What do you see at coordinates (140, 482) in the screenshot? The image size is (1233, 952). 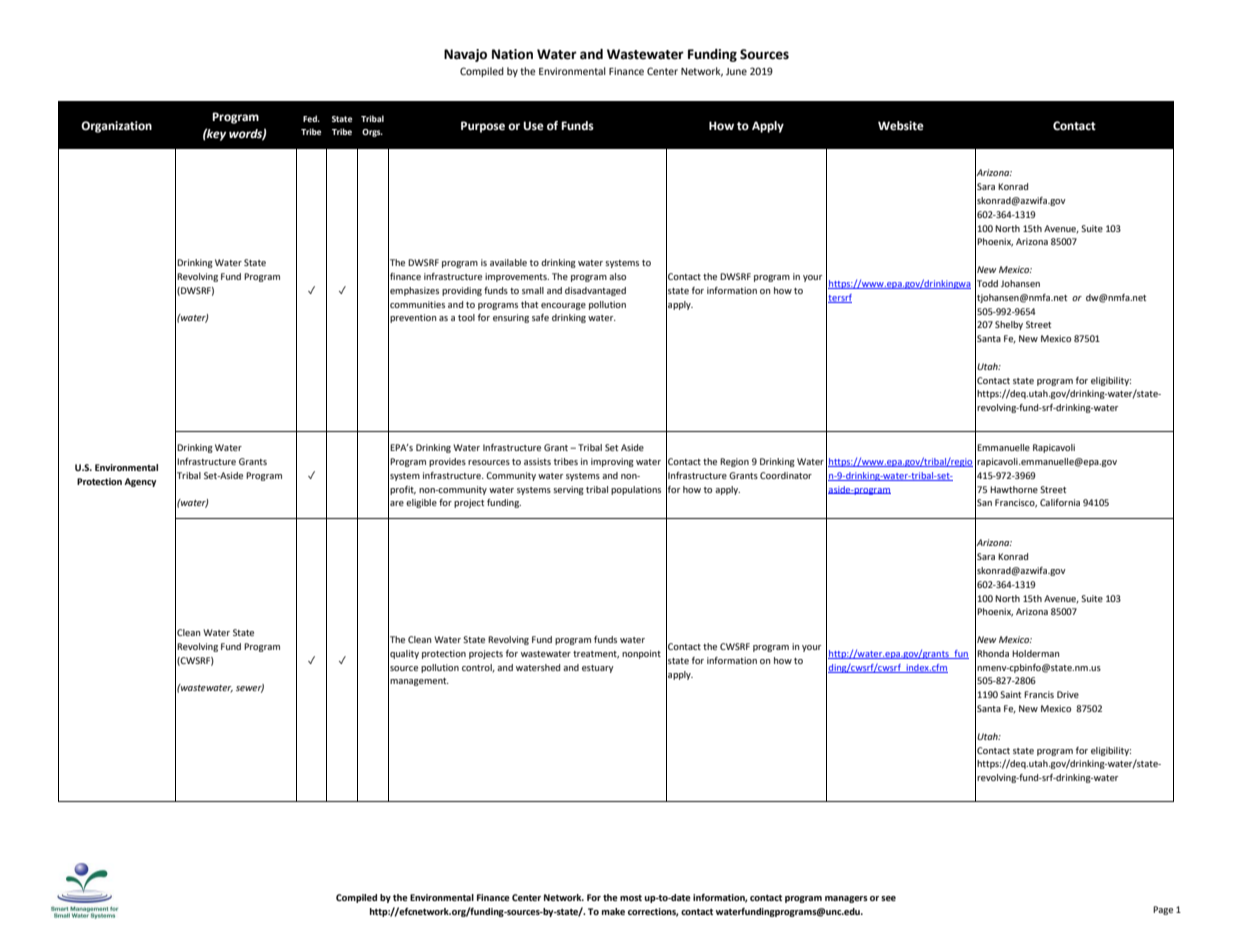 I see `Agency` at bounding box center [140, 482].
